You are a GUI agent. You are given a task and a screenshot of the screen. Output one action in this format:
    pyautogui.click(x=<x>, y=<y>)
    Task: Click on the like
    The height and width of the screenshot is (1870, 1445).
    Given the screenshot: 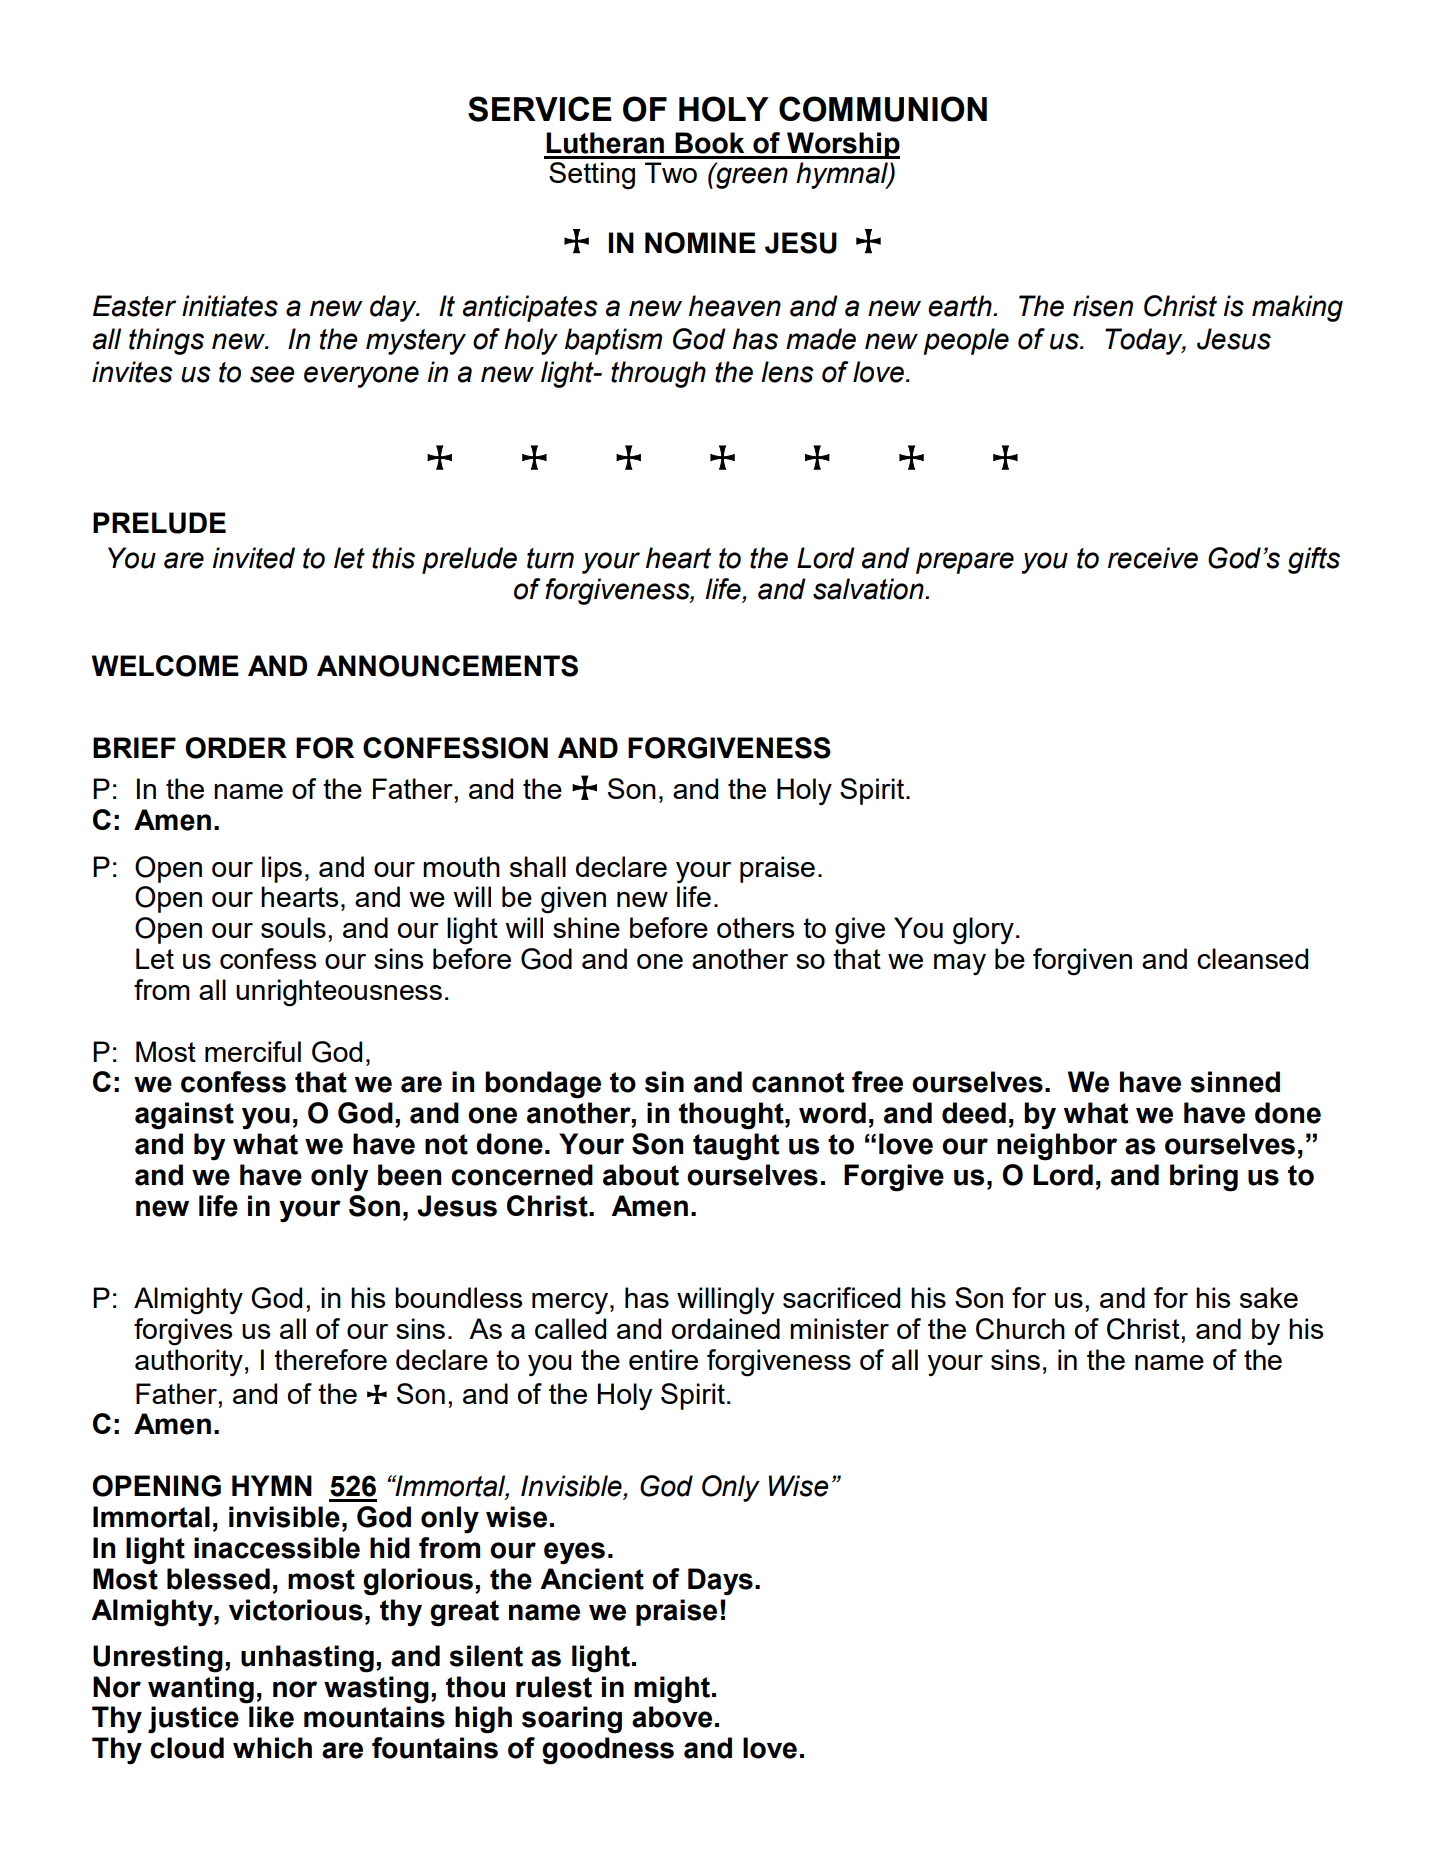 What is the action you would take?
    pyautogui.click(x=271, y=1717)
